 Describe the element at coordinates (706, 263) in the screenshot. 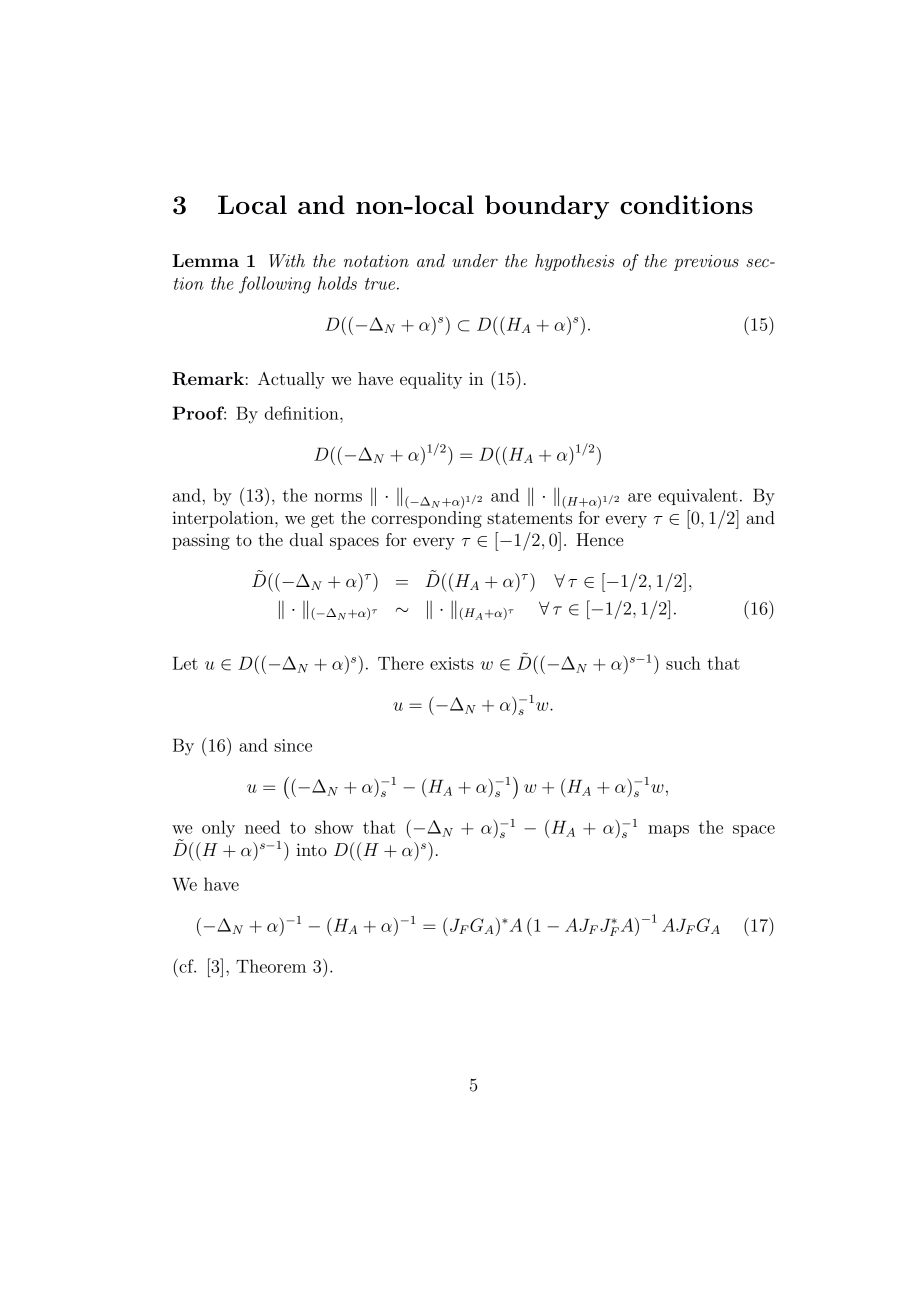

I see `previous` at that location.
